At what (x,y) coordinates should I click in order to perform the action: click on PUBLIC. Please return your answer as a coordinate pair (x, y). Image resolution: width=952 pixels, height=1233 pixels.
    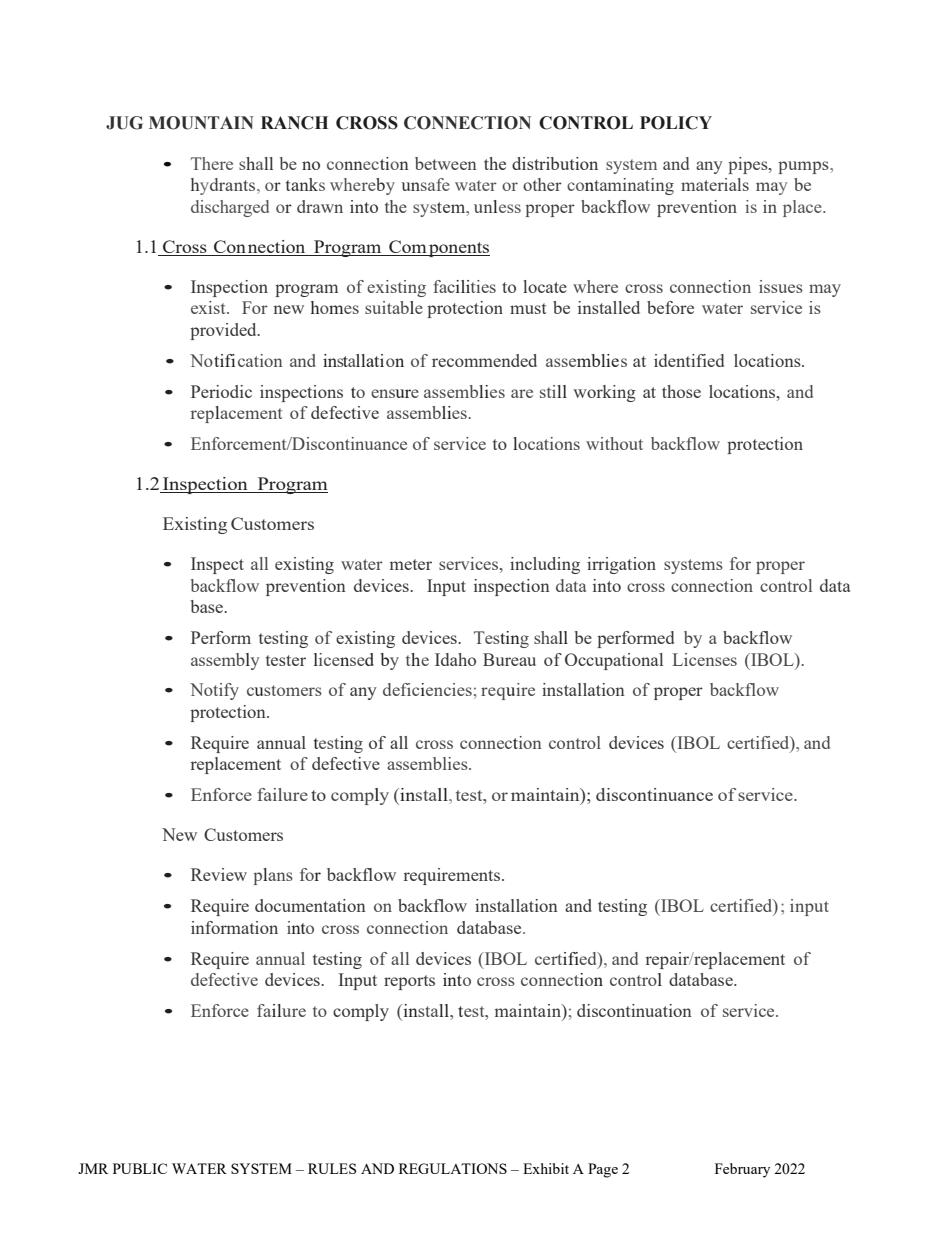
    Looking at the image, I should click on (140, 1168).
